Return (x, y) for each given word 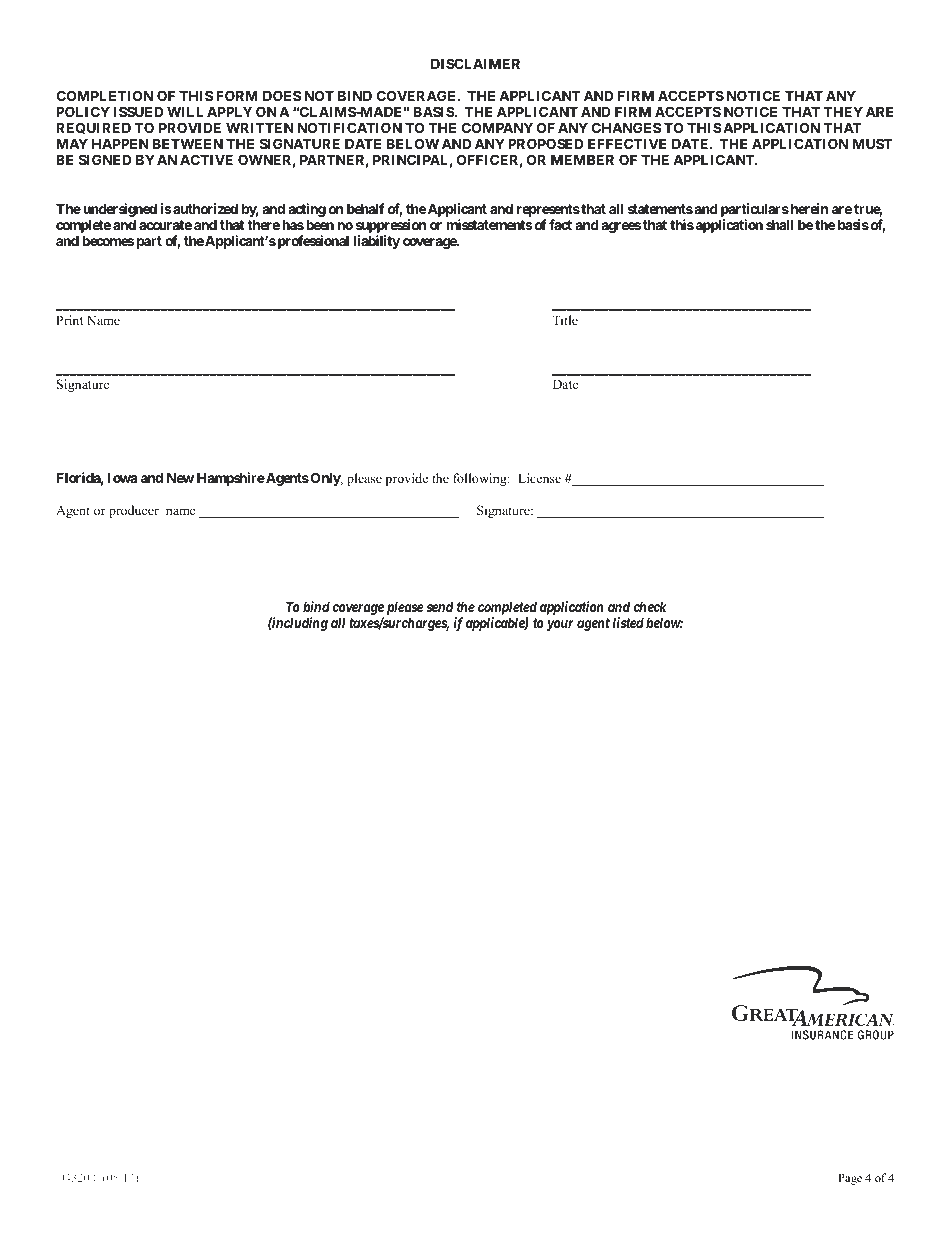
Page (850, 1179)
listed (628, 622)
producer (134, 511)
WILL (185, 111)
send (440, 606)
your (560, 625)
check (650, 606)
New (180, 477)
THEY (843, 111)
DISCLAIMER (475, 63)
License (539, 478)
